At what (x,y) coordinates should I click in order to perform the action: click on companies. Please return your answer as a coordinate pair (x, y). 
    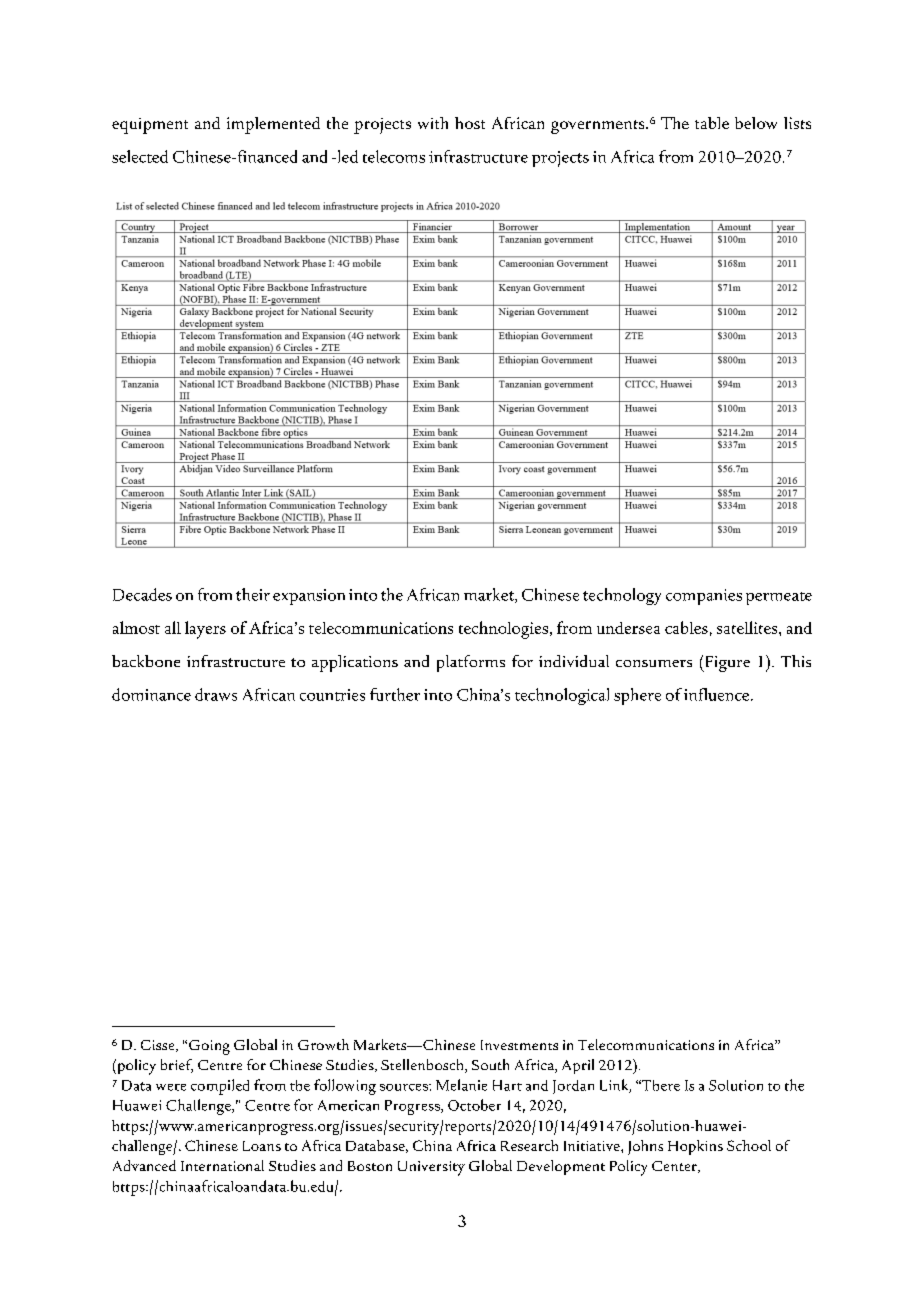
    Looking at the image, I should click on (704, 597).
